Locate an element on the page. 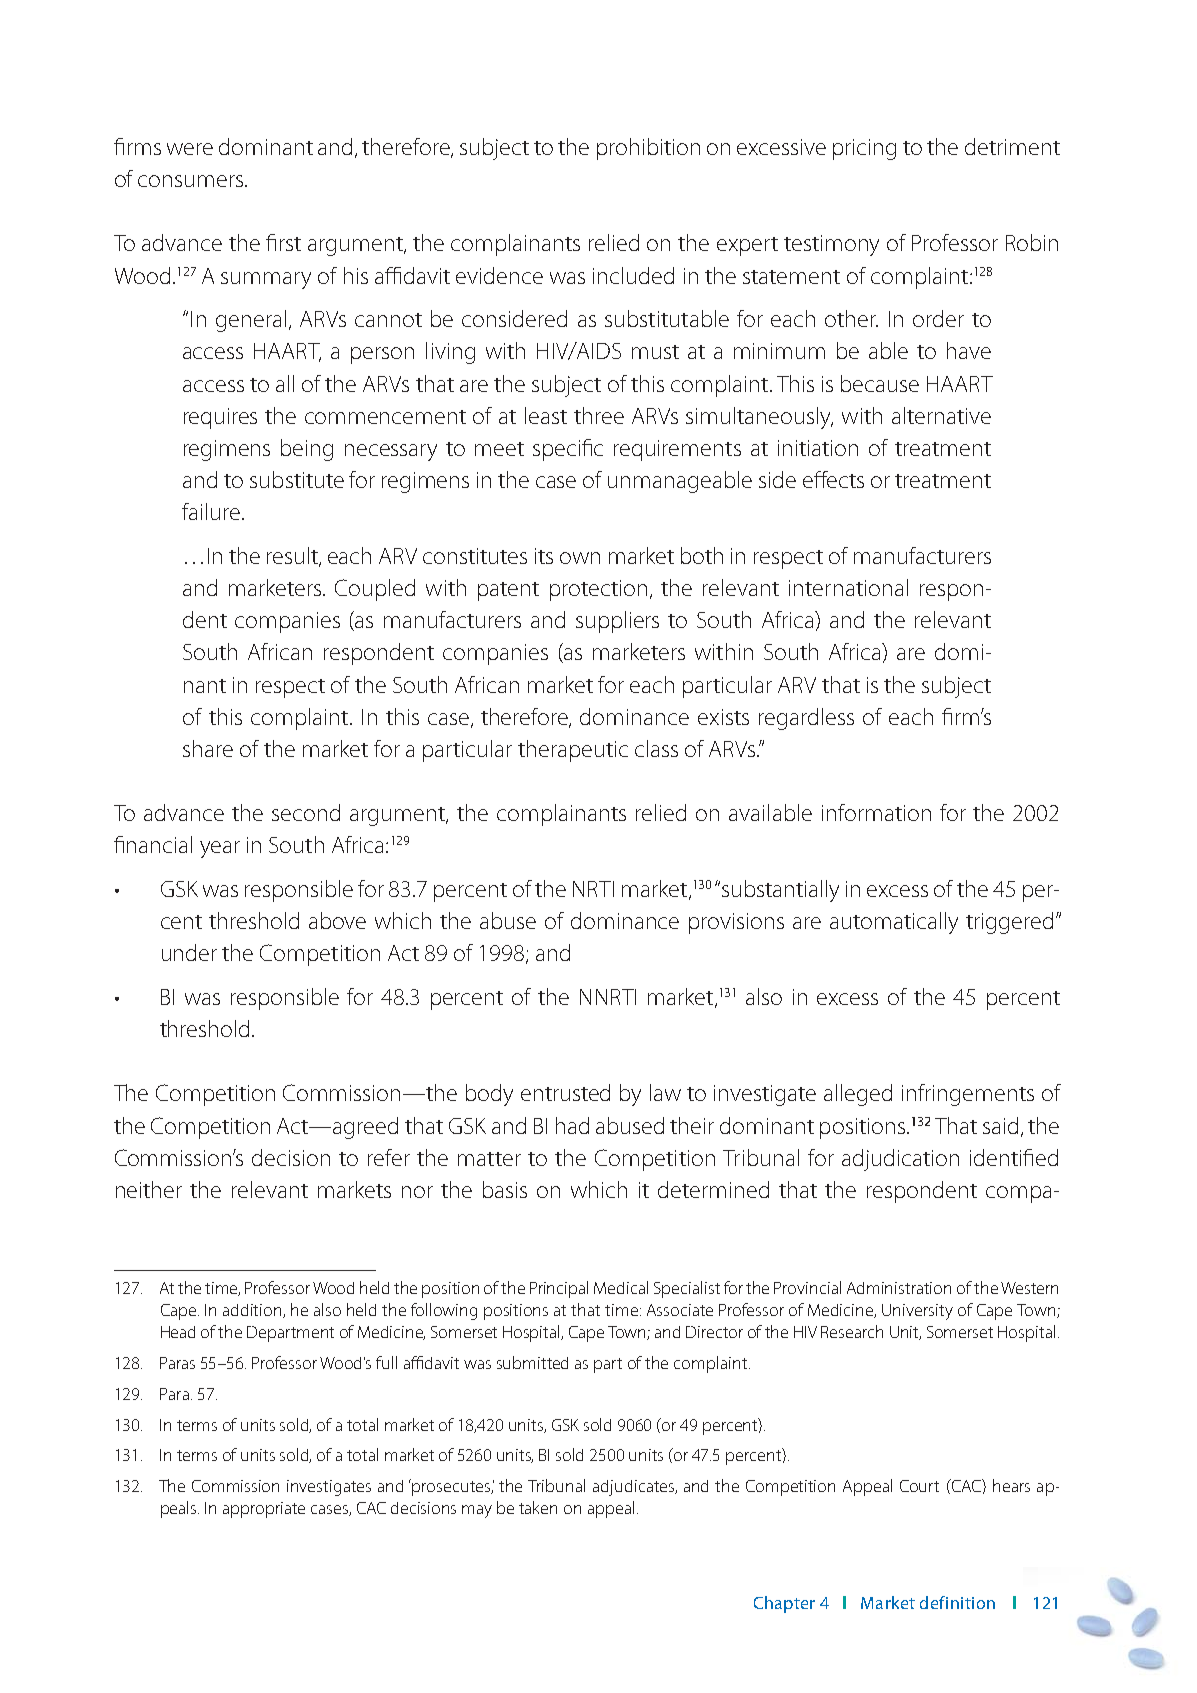  suppliers is located at coordinates (617, 622).
